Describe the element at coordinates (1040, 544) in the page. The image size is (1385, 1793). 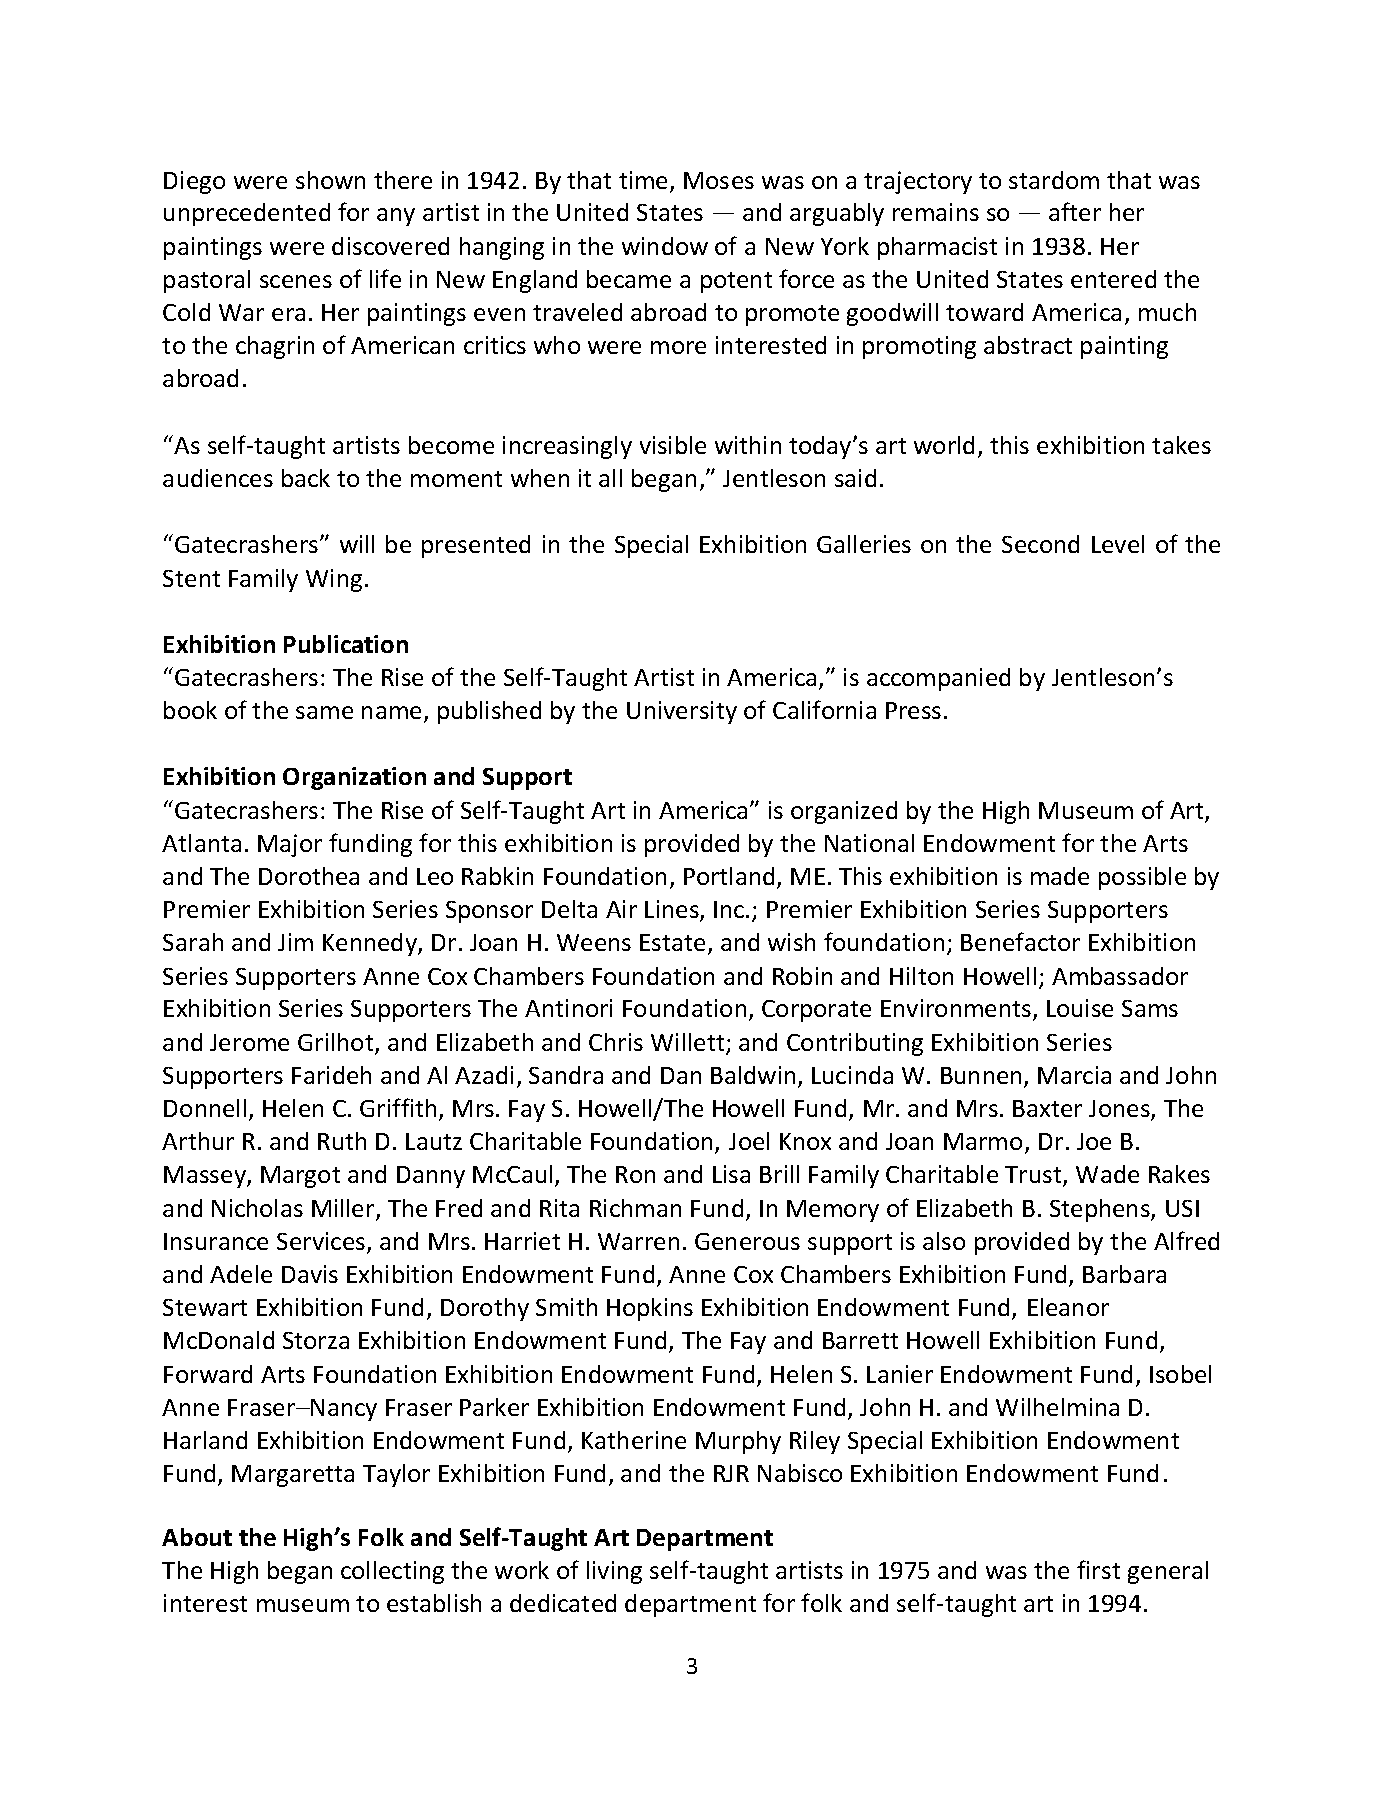
I see `Second` at that location.
